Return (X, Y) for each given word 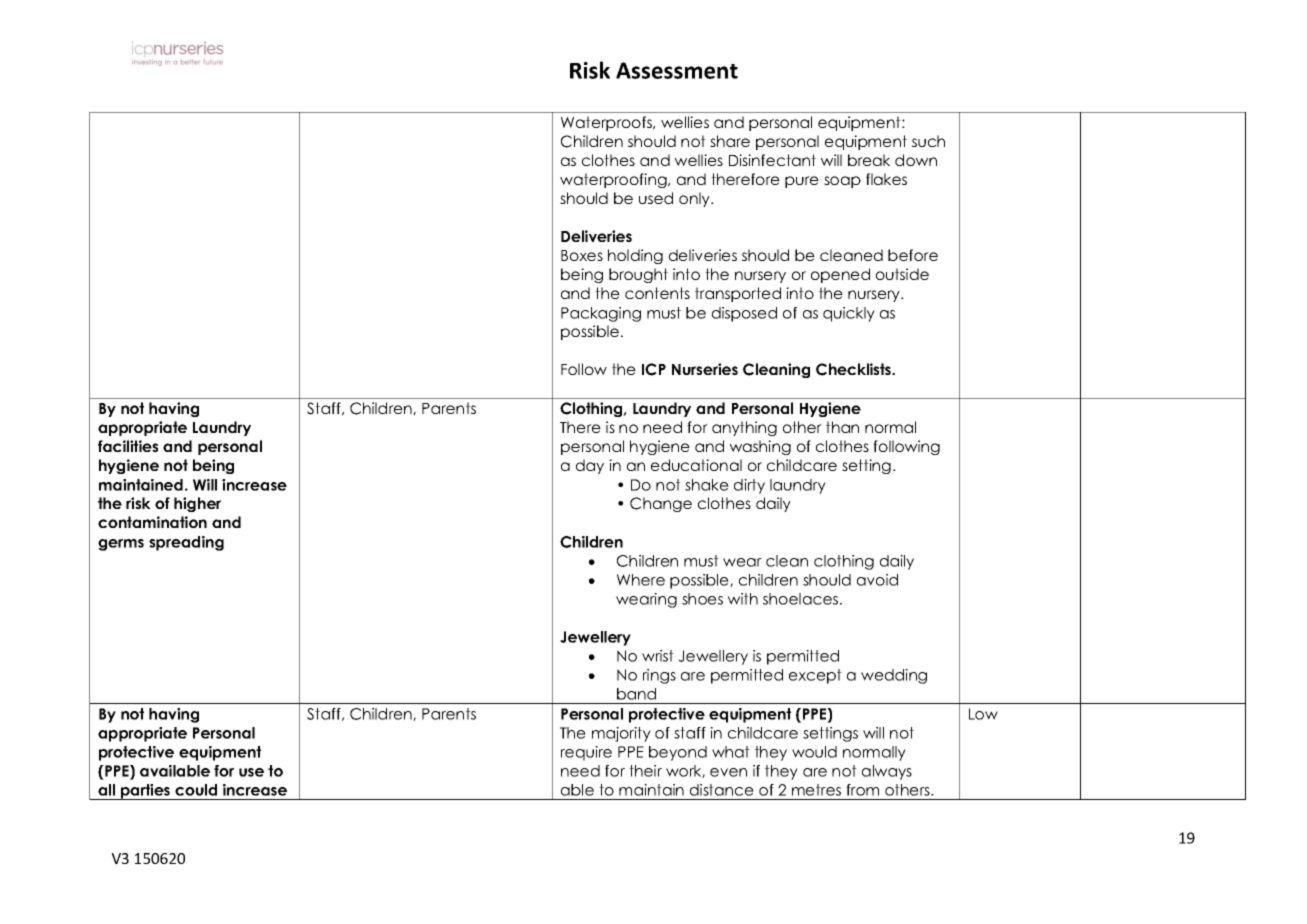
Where (641, 580)
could (196, 790)
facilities (128, 446)
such (928, 141)
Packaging (601, 314)
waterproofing (614, 180)
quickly (849, 314)
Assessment (677, 70)
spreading (186, 543)
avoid (877, 580)
